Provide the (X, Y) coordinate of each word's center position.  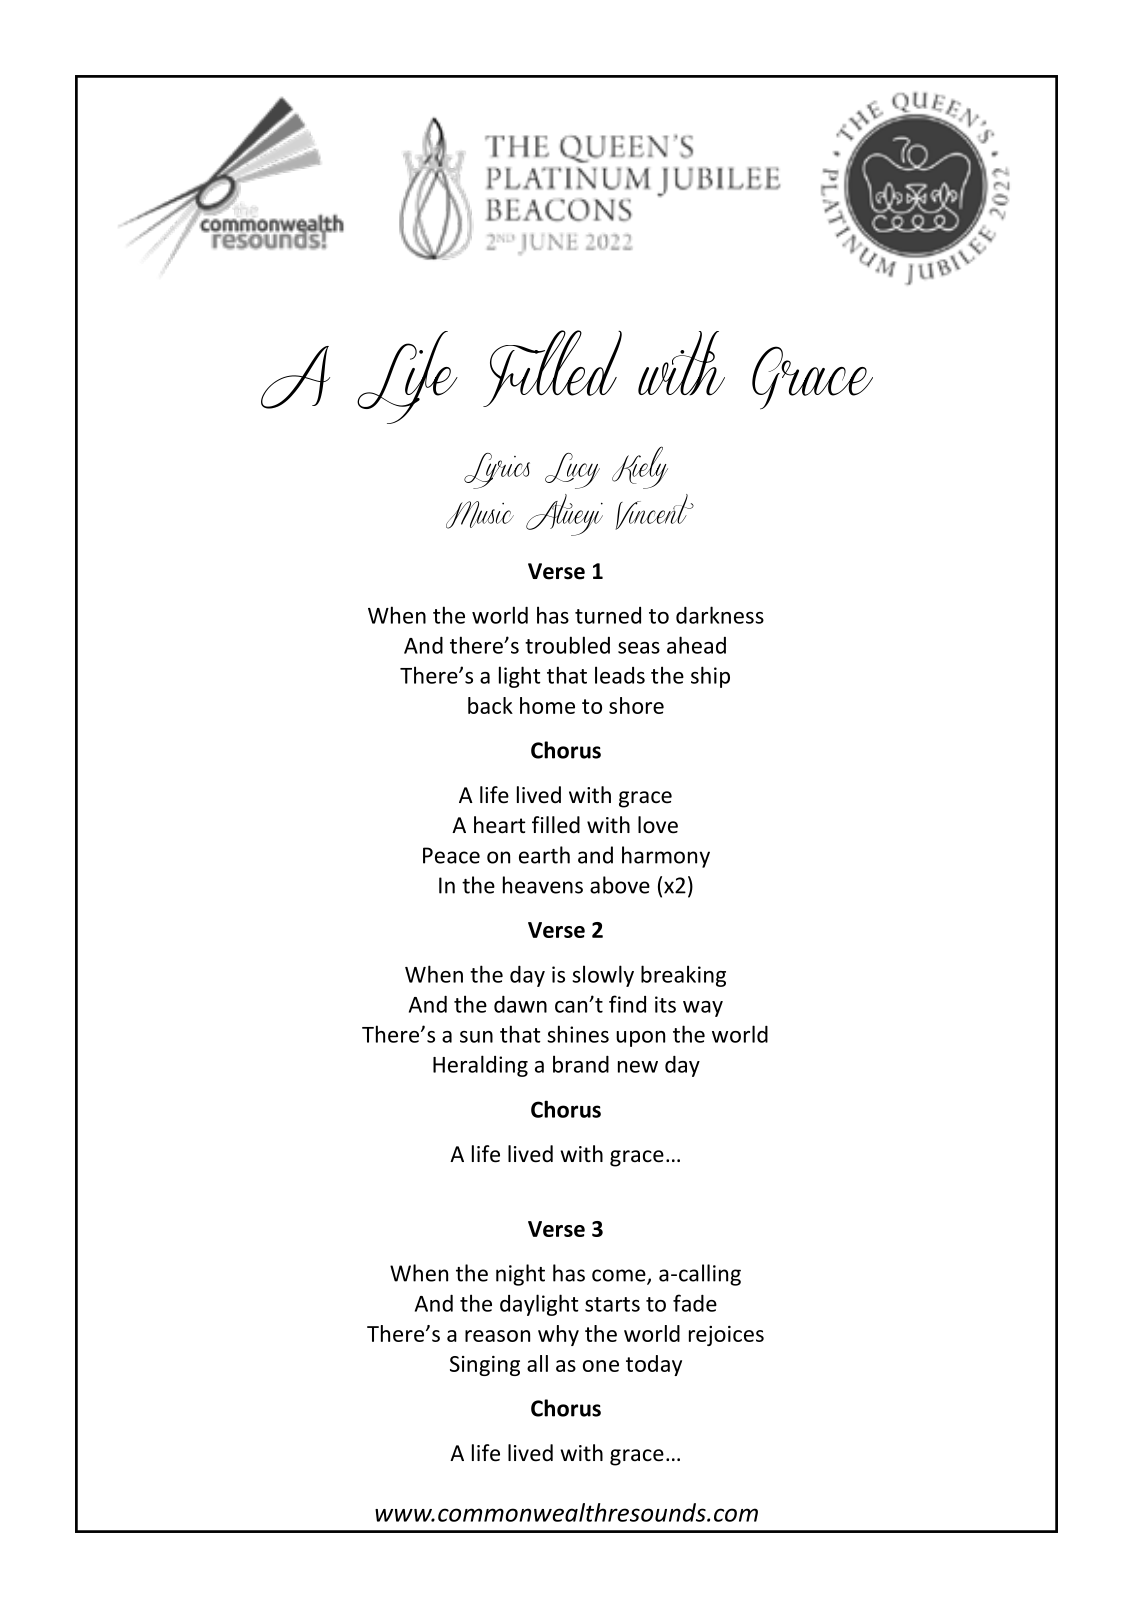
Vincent (654, 512)
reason (497, 1336)
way (703, 1009)
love (658, 825)
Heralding (480, 1066)
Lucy (572, 471)
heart (499, 825)
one (601, 1366)
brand (581, 1064)
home (547, 705)
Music (480, 515)
